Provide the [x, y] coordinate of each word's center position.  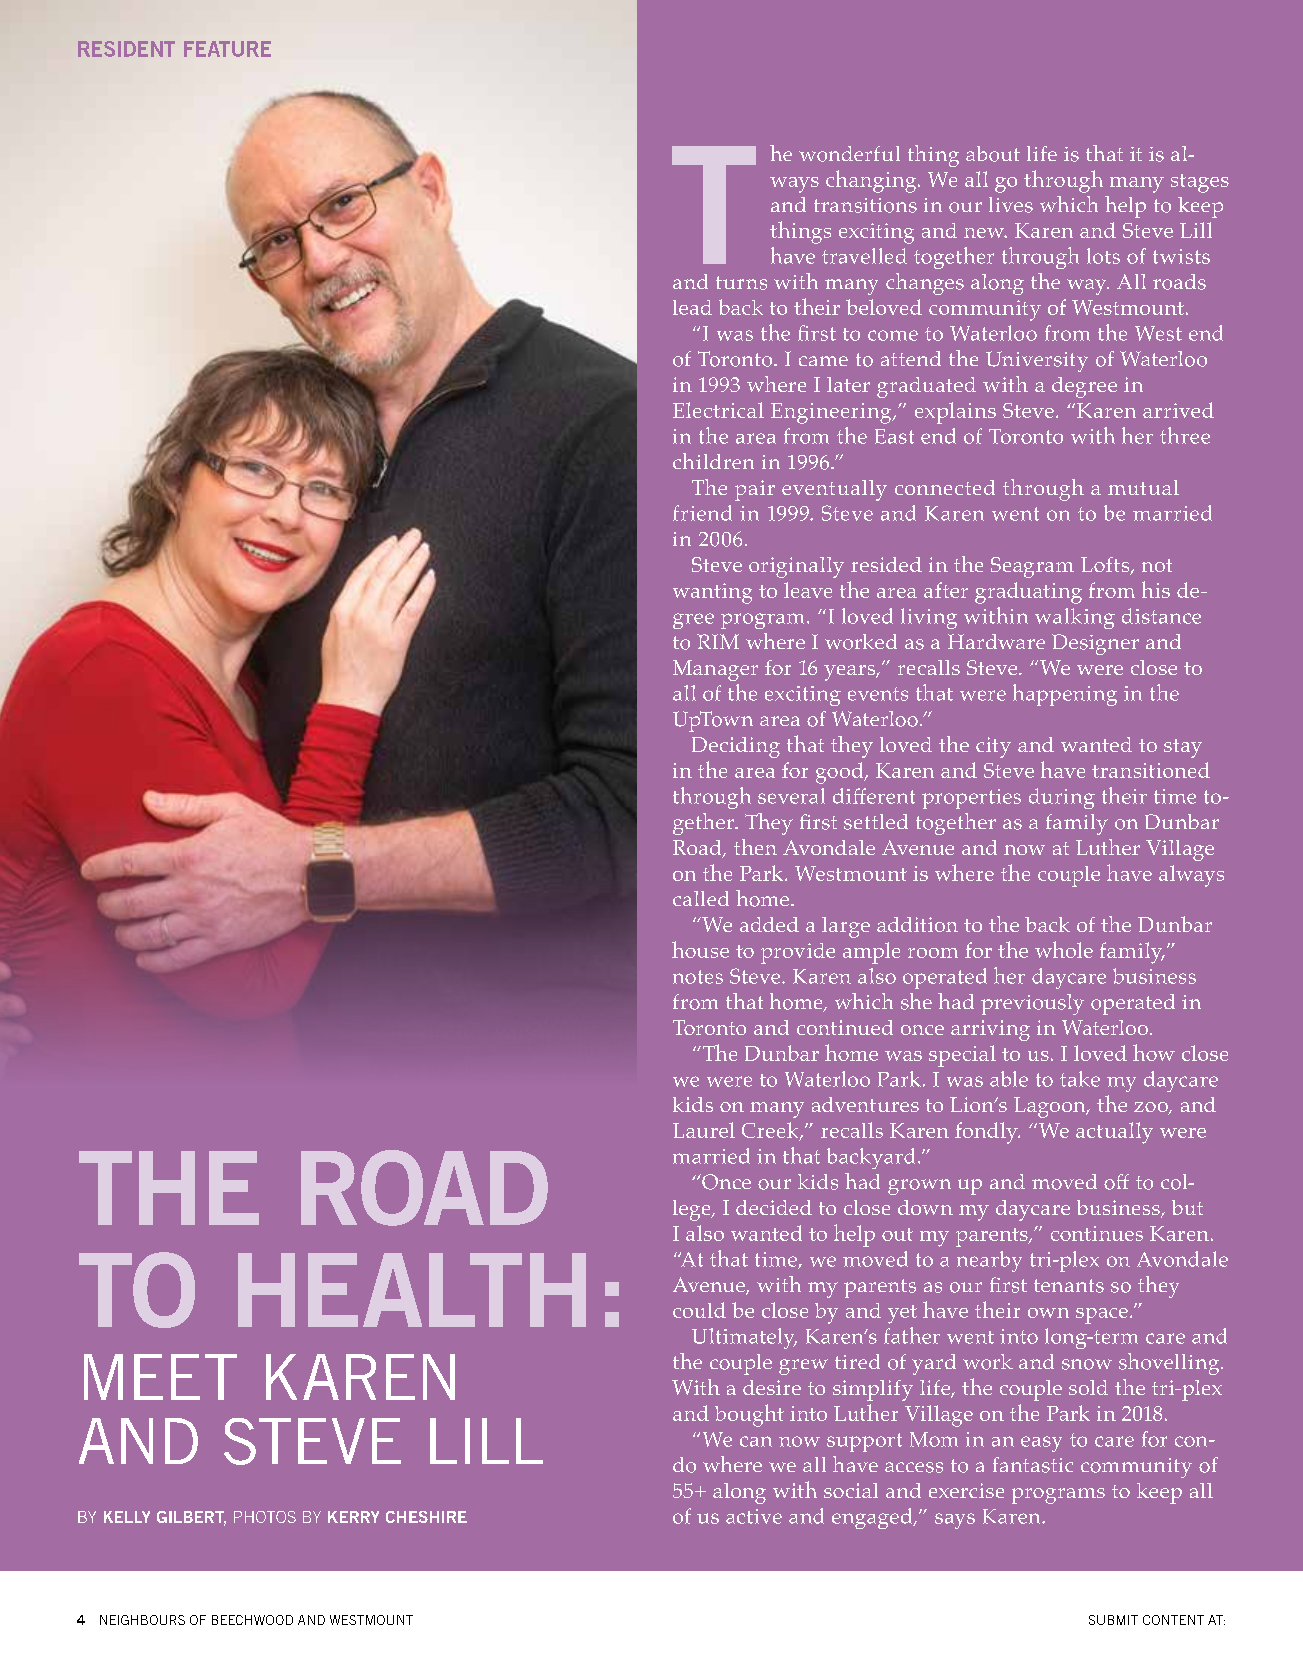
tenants [1069, 1286]
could [699, 1310]
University [1037, 361]
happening [1065, 695]
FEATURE [227, 49]
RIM [718, 641]
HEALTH [412, 1290]
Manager [715, 670]
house [700, 949]
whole [1064, 949]
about [993, 154]
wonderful [849, 154]
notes [698, 977]
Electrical [718, 410]
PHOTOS [265, 1517]
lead [692, 307]
